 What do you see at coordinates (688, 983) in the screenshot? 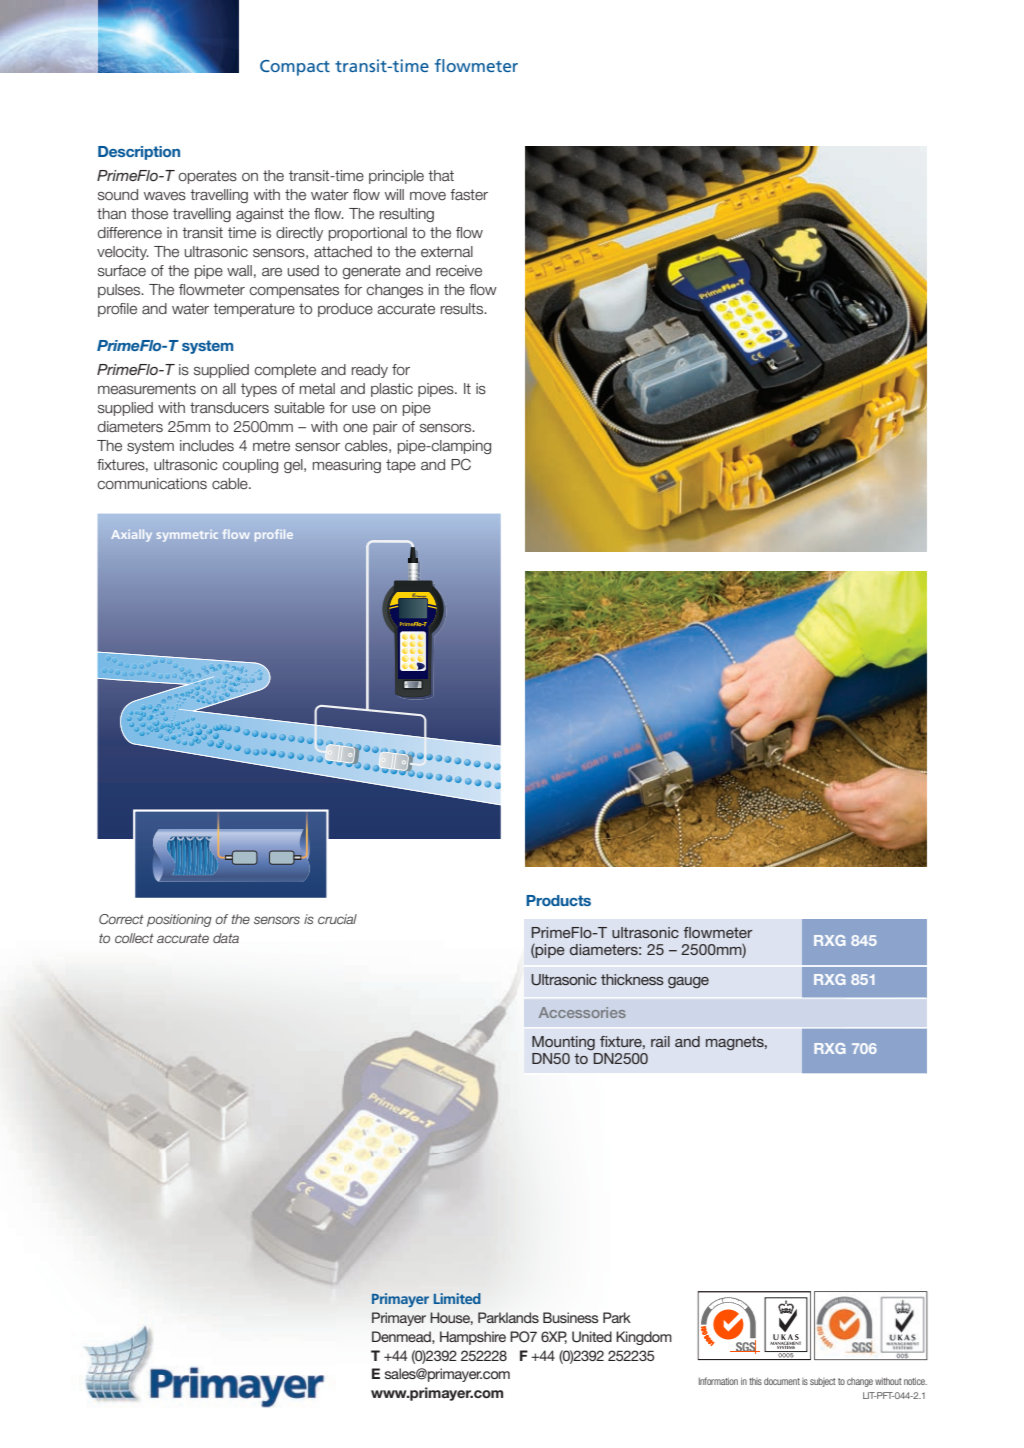
I see `gauge` at bounding box center [688, 983].
